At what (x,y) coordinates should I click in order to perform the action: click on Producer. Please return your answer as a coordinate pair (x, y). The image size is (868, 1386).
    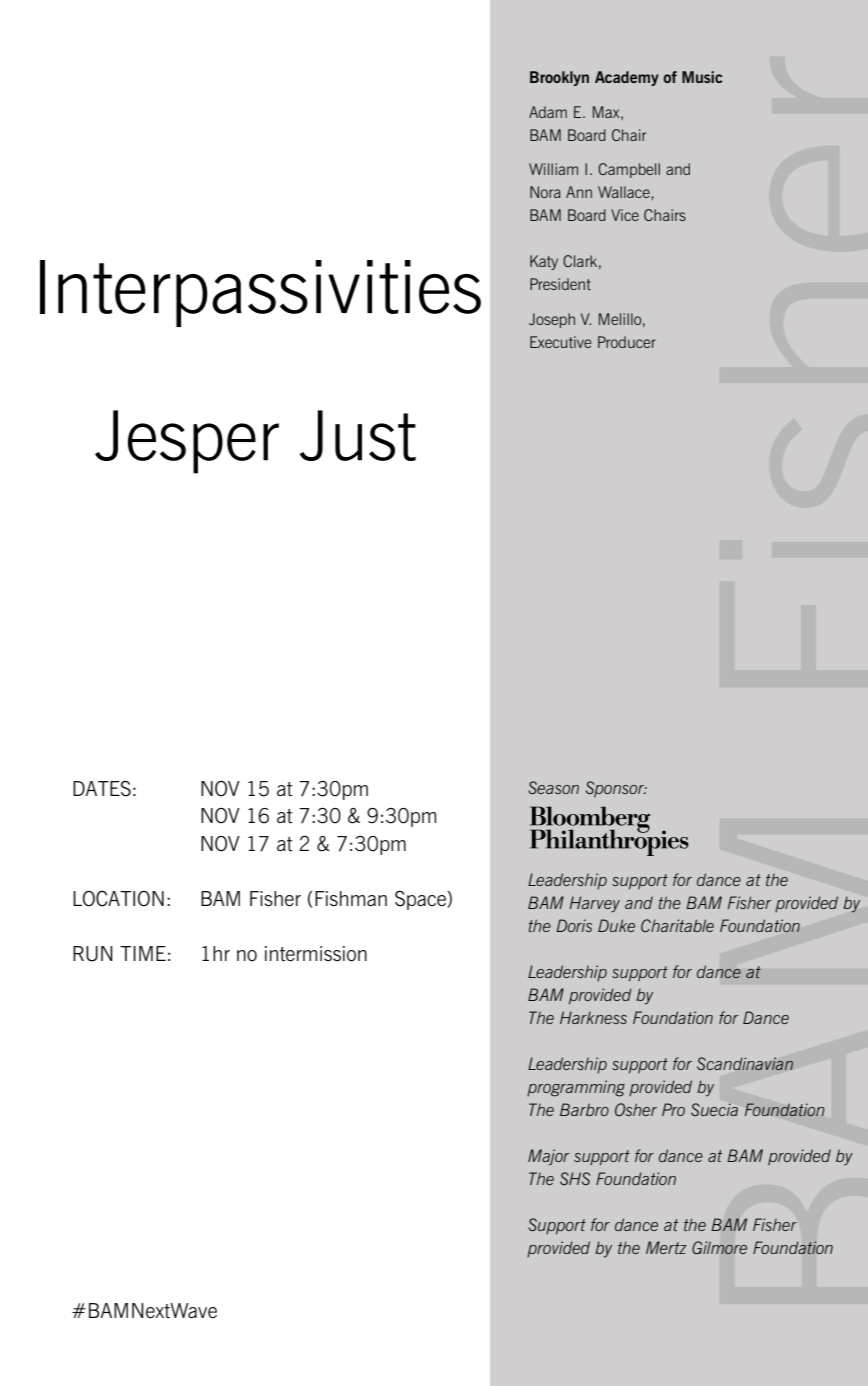
    Looking at the image, I should click on (627, 342).
